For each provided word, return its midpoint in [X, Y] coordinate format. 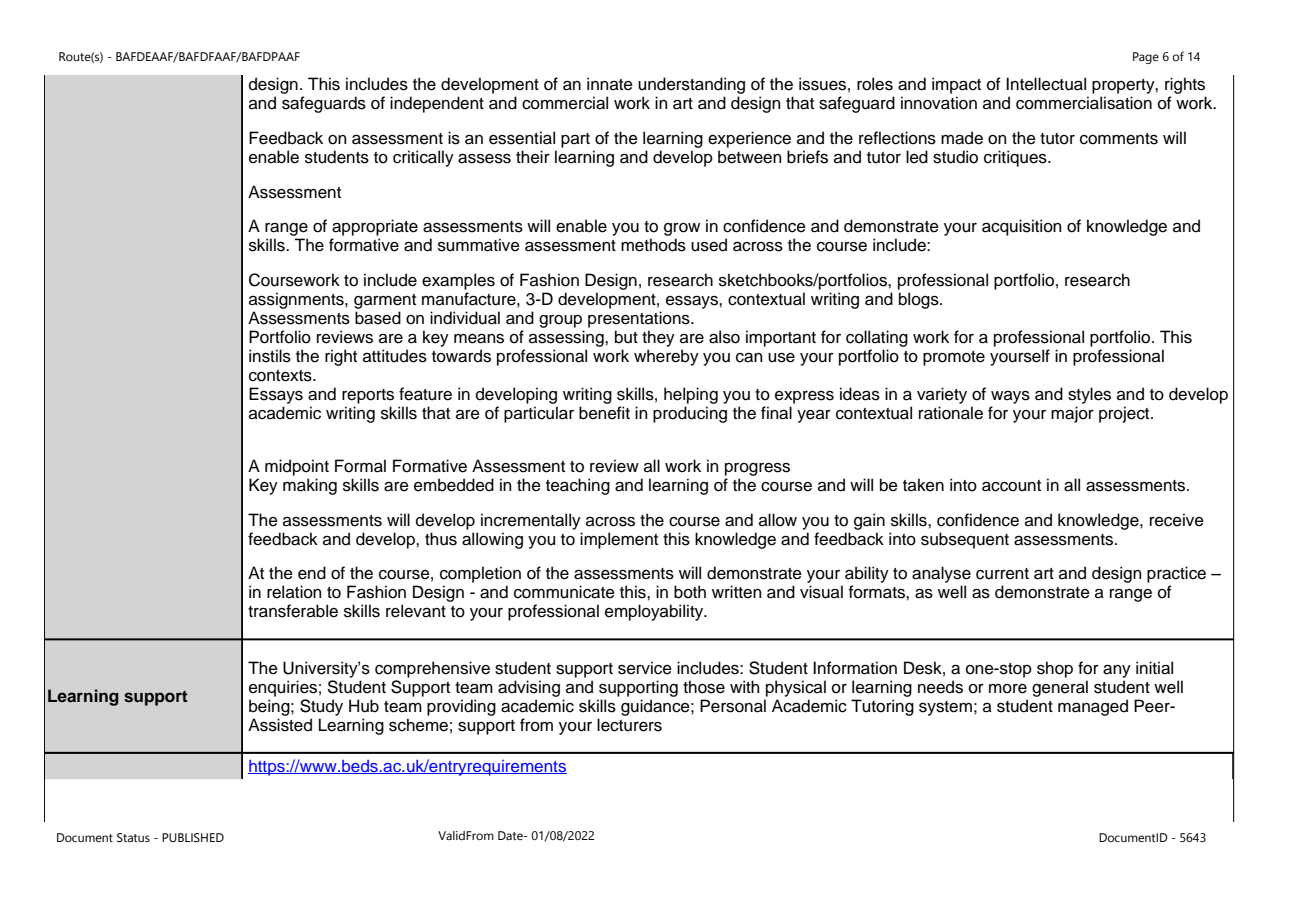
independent [437, 104]
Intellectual [1046, 84]
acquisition [1021, 227]
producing [690, 414]
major [1072, 414]
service [645, 668]
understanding [691, 87]
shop [1055, 669]
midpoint [297, 467]
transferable [293, 611]
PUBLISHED [193, 837]
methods [653, 245]
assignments [297, 300]
